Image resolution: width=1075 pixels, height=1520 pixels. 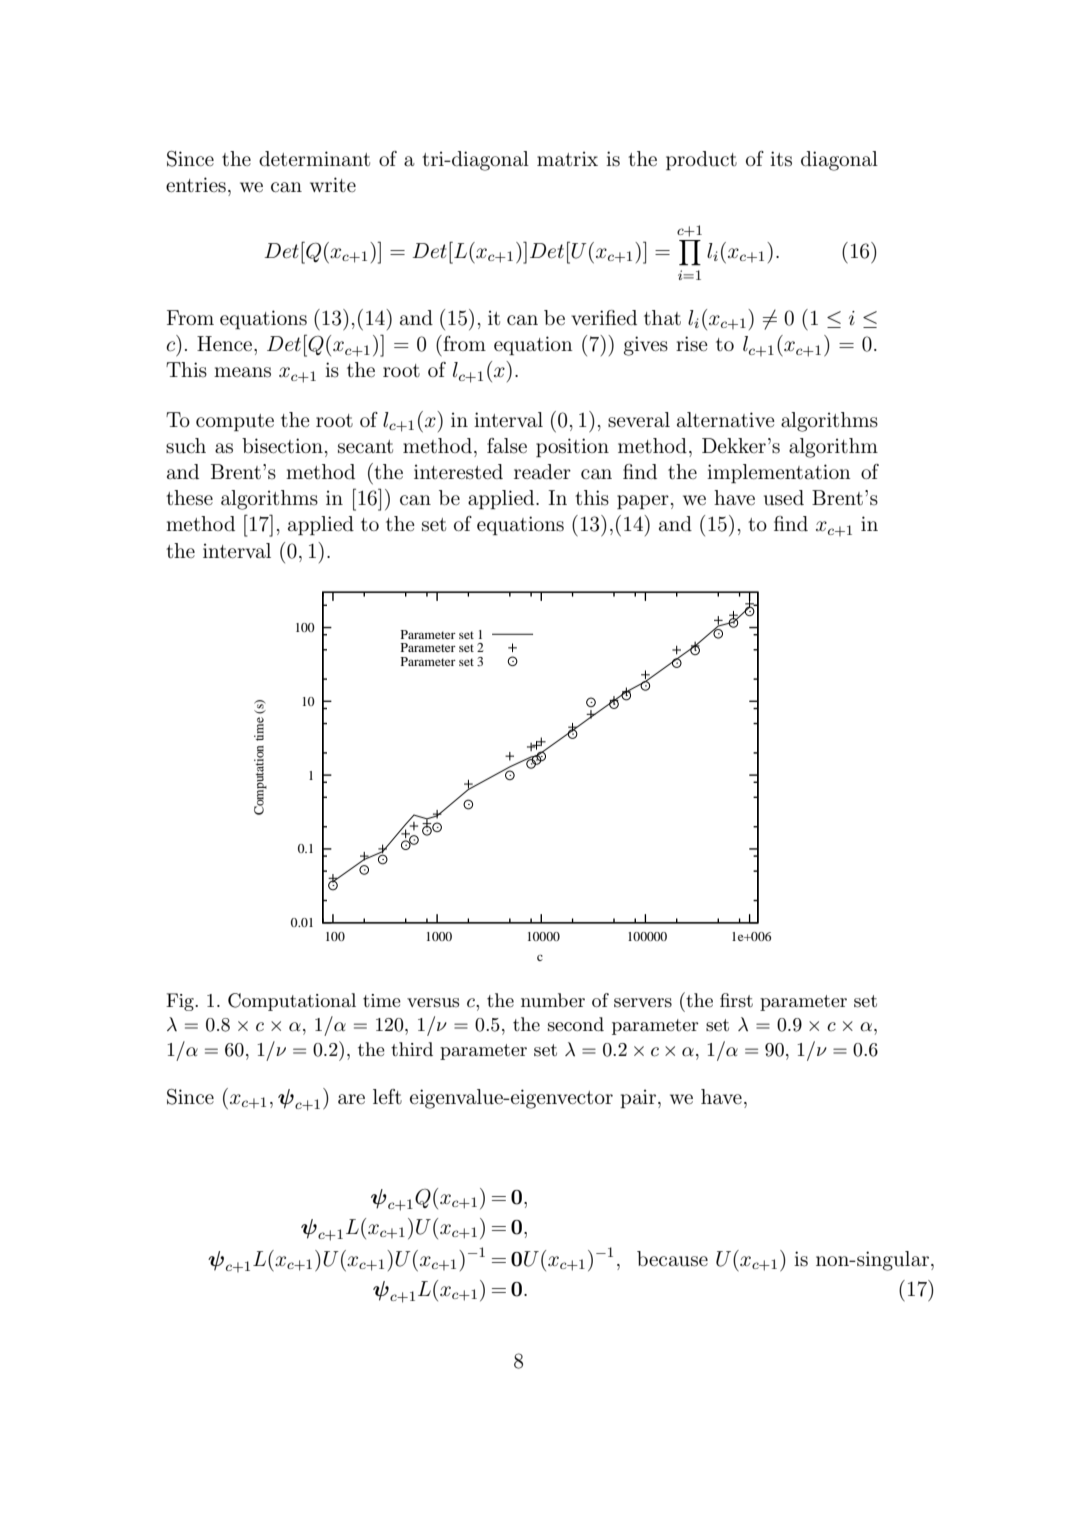 What do you see at coordinates (181, 1002) in the page?
I see `Fig` at bounding box center [181, 1002].
